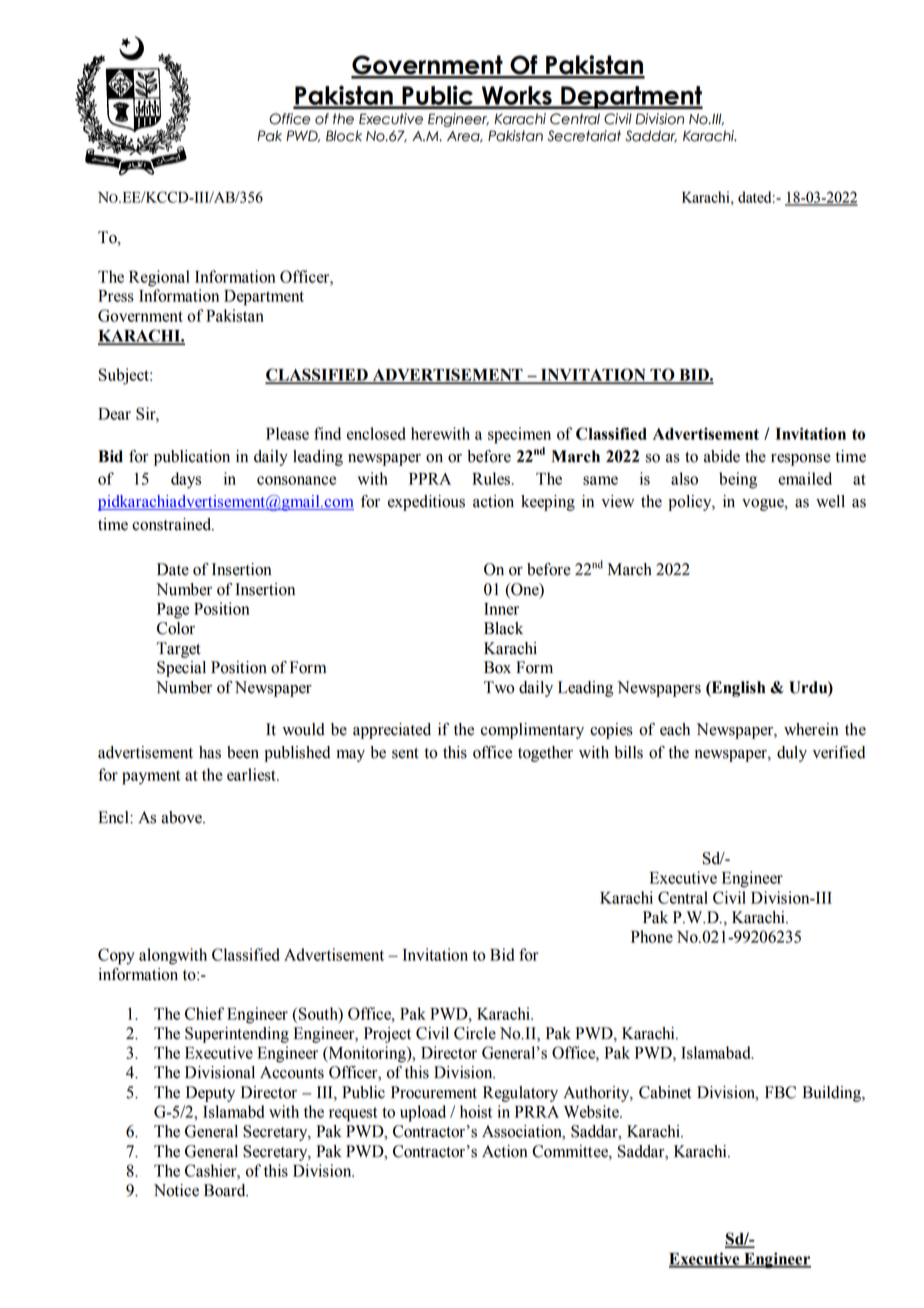 This screenshot has width=924, height=1308. I want to click on abide, so click(722, 456).
